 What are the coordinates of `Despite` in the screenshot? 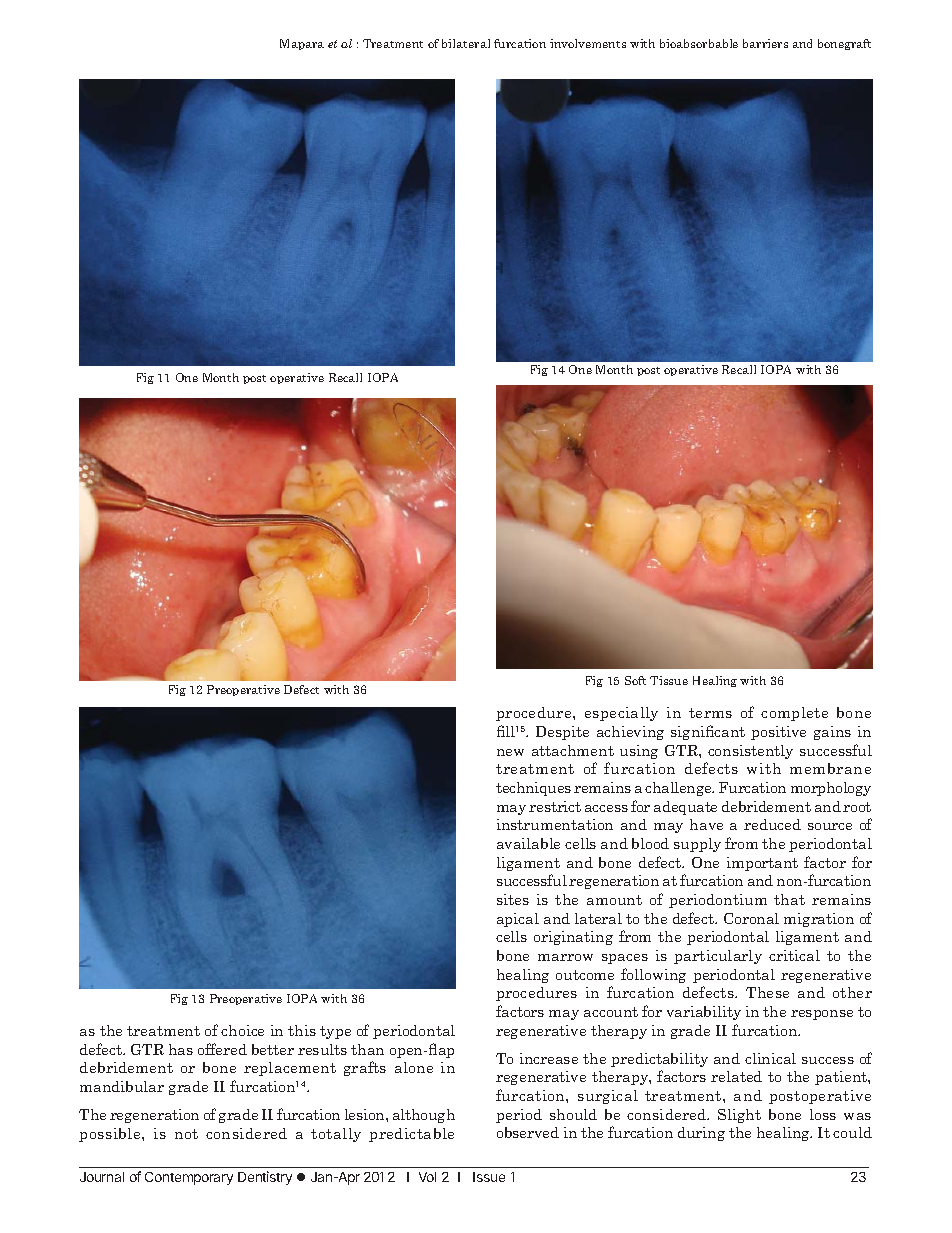 It's located at (562, 733).
